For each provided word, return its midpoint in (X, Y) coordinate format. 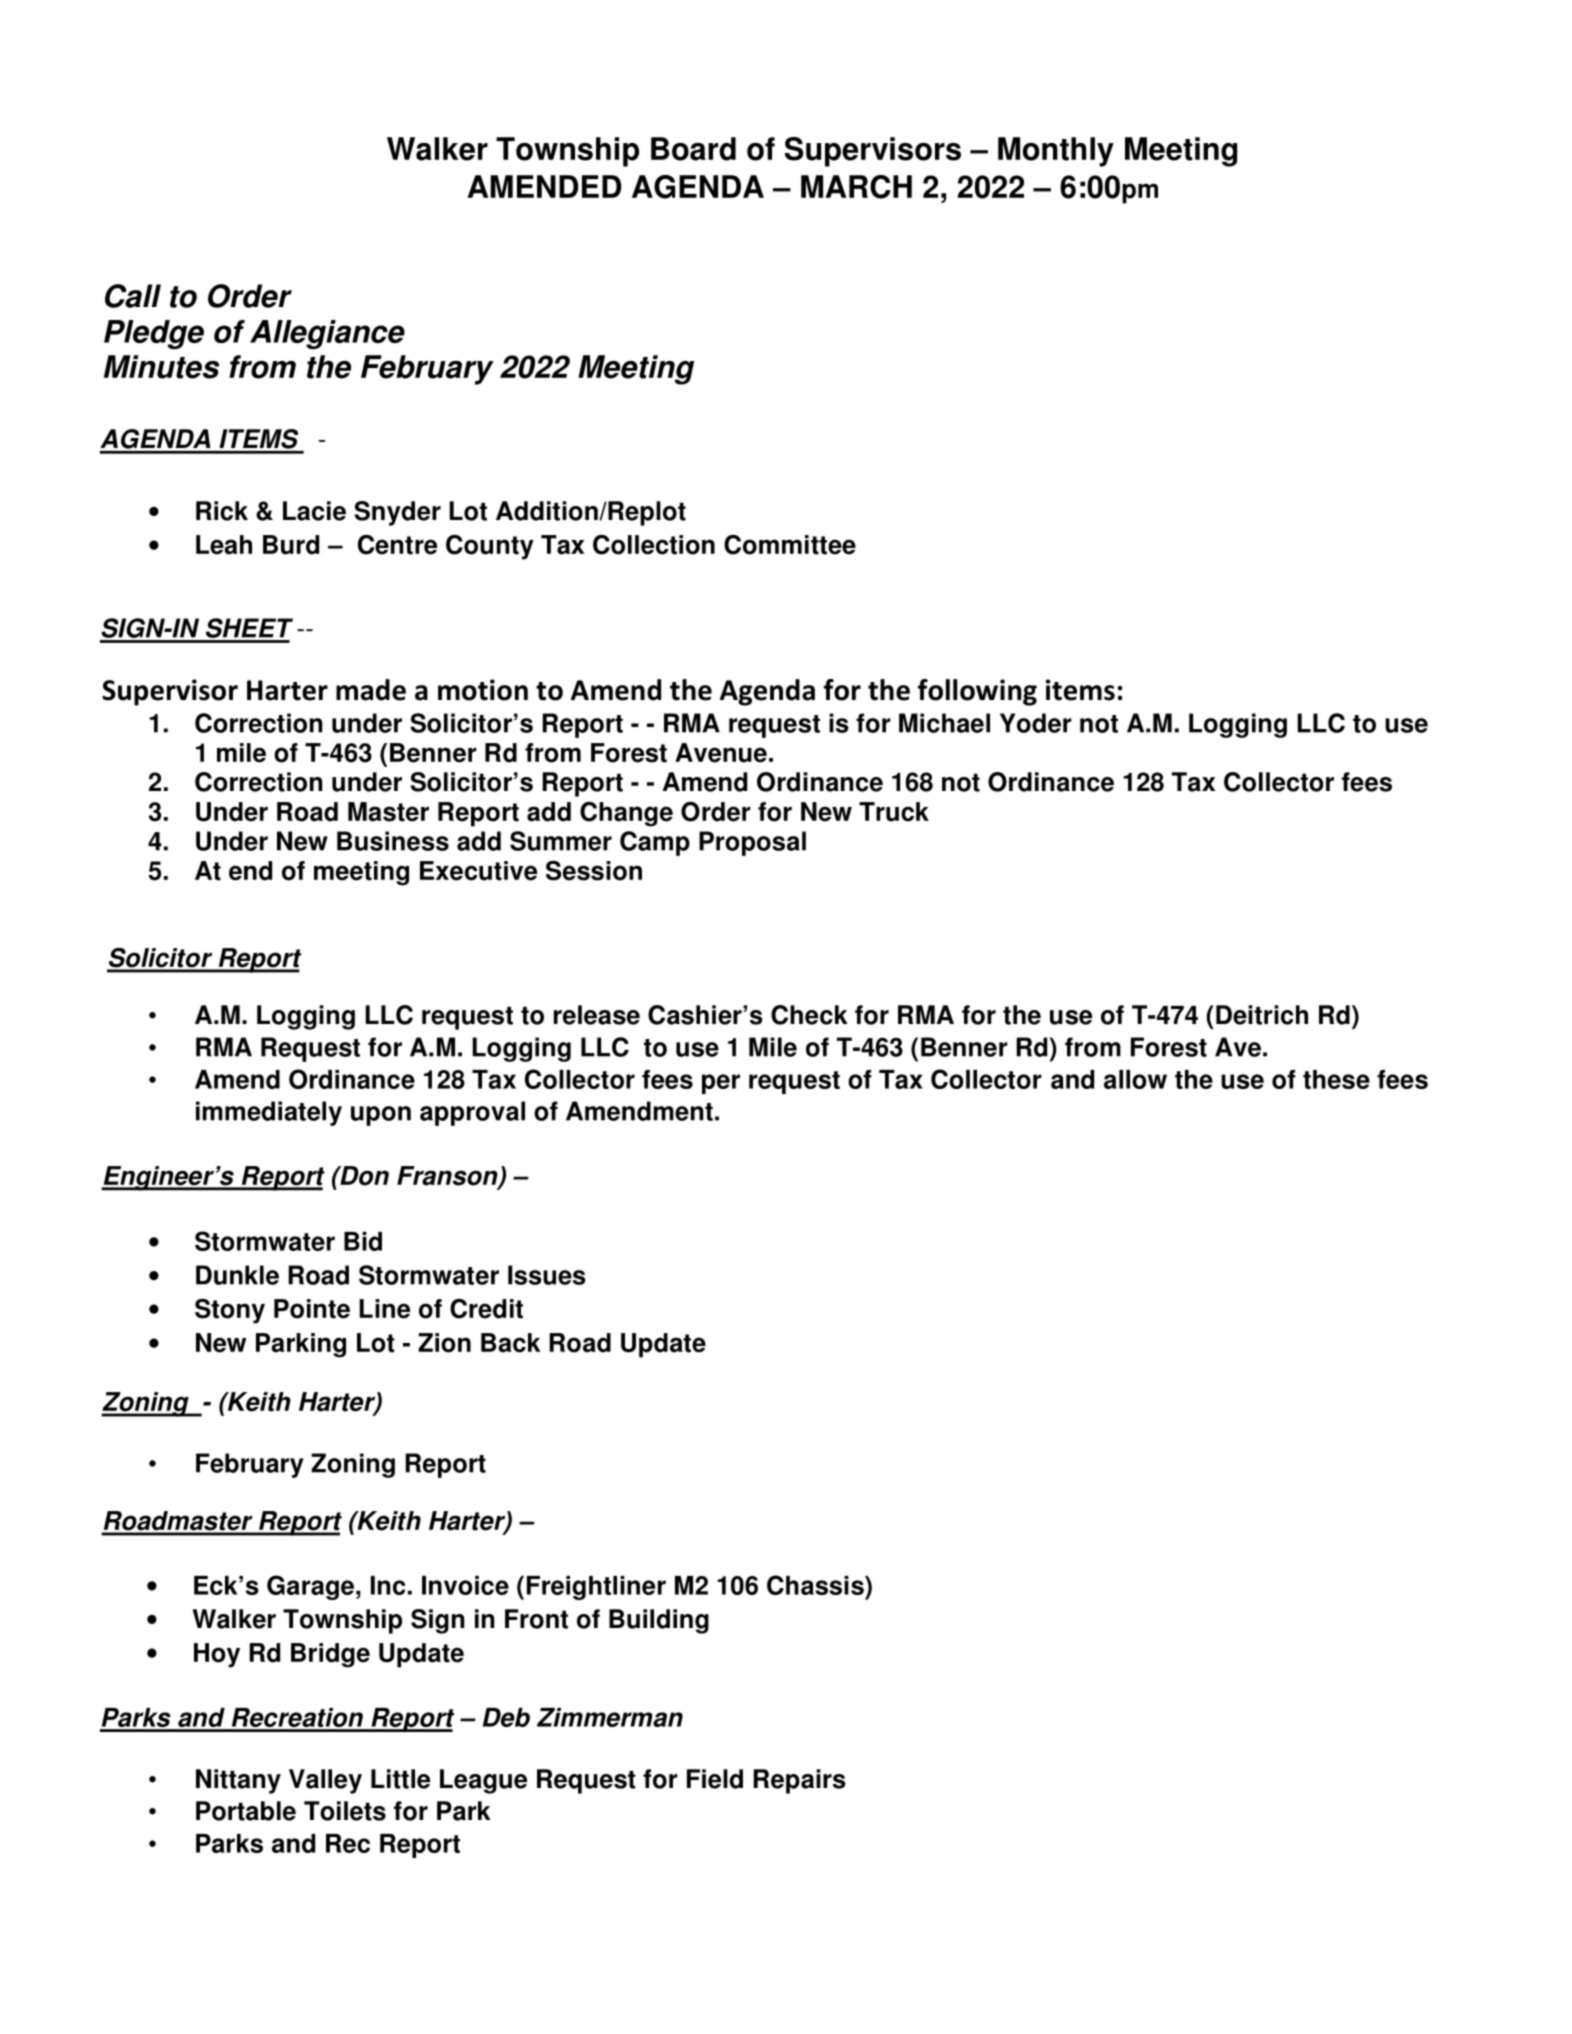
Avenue (721, 753)
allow (1135, 1079)
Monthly (1056, 152)
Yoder (1036, 723)
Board (693, 149)
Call (133, 296)
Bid (363, 1241)
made (371, 690)
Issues (547, 1275)
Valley (325, 1781)
